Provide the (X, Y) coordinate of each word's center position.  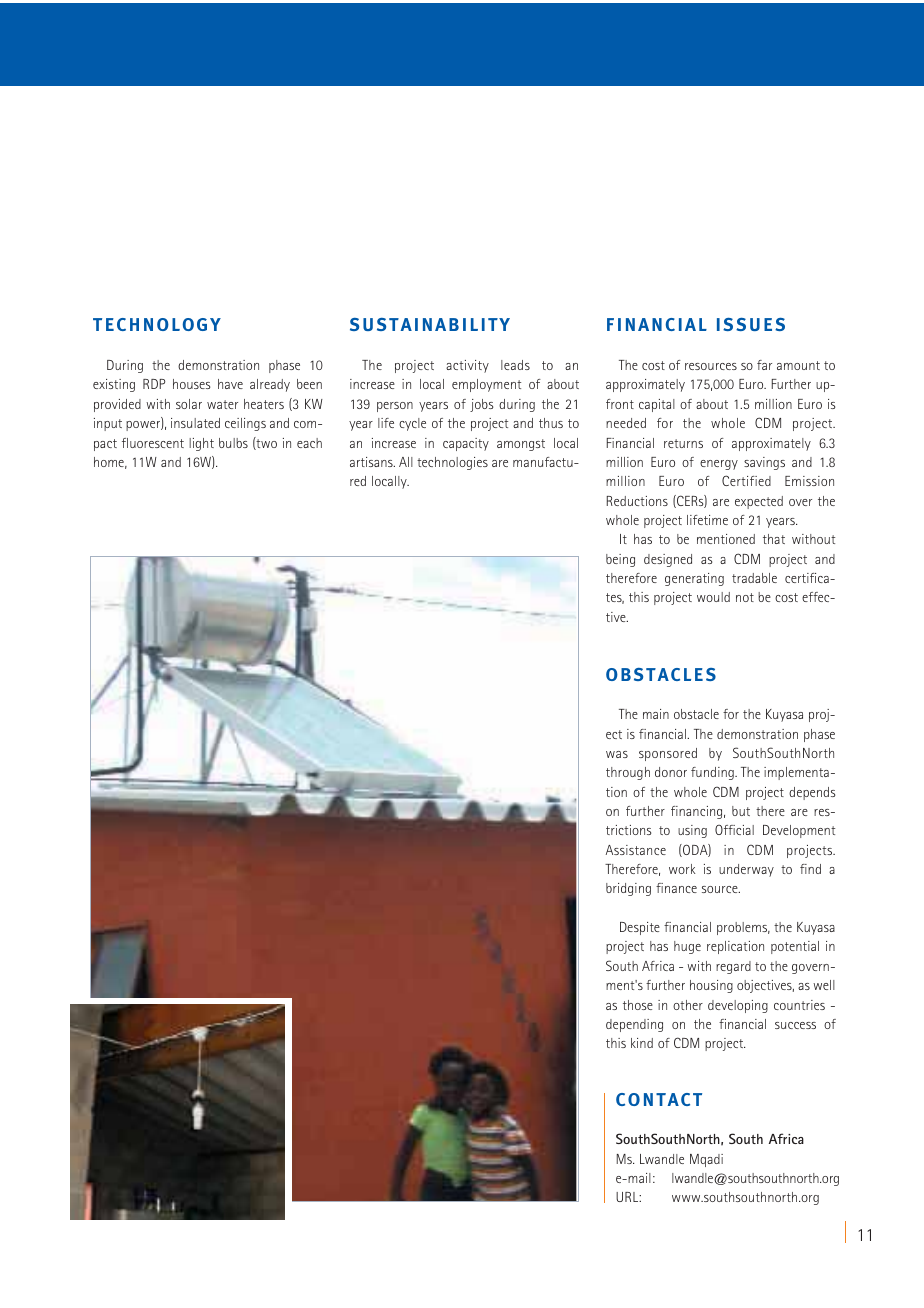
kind (642, 1043)
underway (746, 870)
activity (467, 366)
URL (628, 1197)
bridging (628, 889)
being (620, 560)
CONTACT (659, 1099)
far (764, 365)
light (201, 444)
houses (191, 384)
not (745, 597)
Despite (640, 928)
